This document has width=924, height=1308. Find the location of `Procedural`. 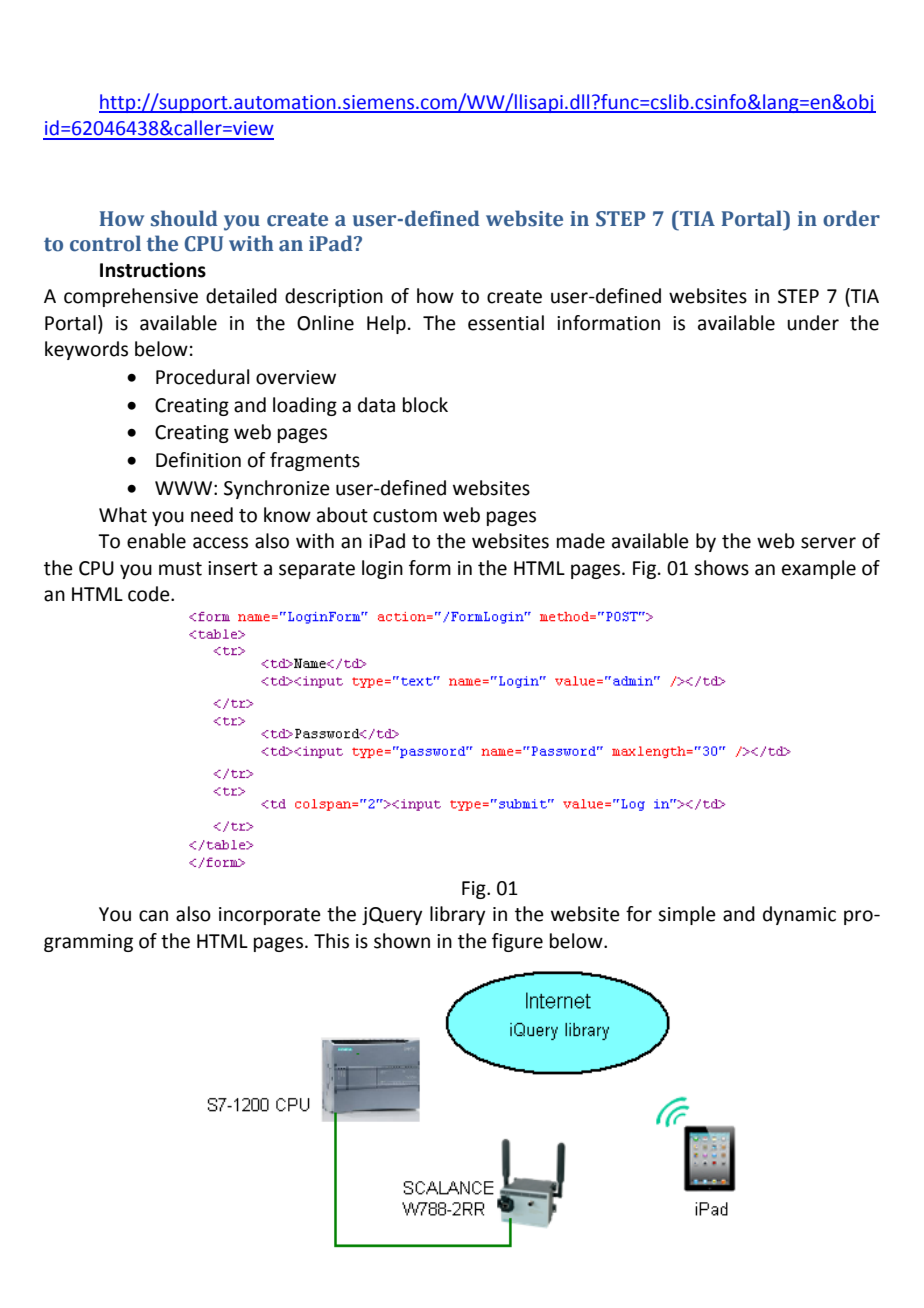

Procedural is located at coordinates (202, 377).
